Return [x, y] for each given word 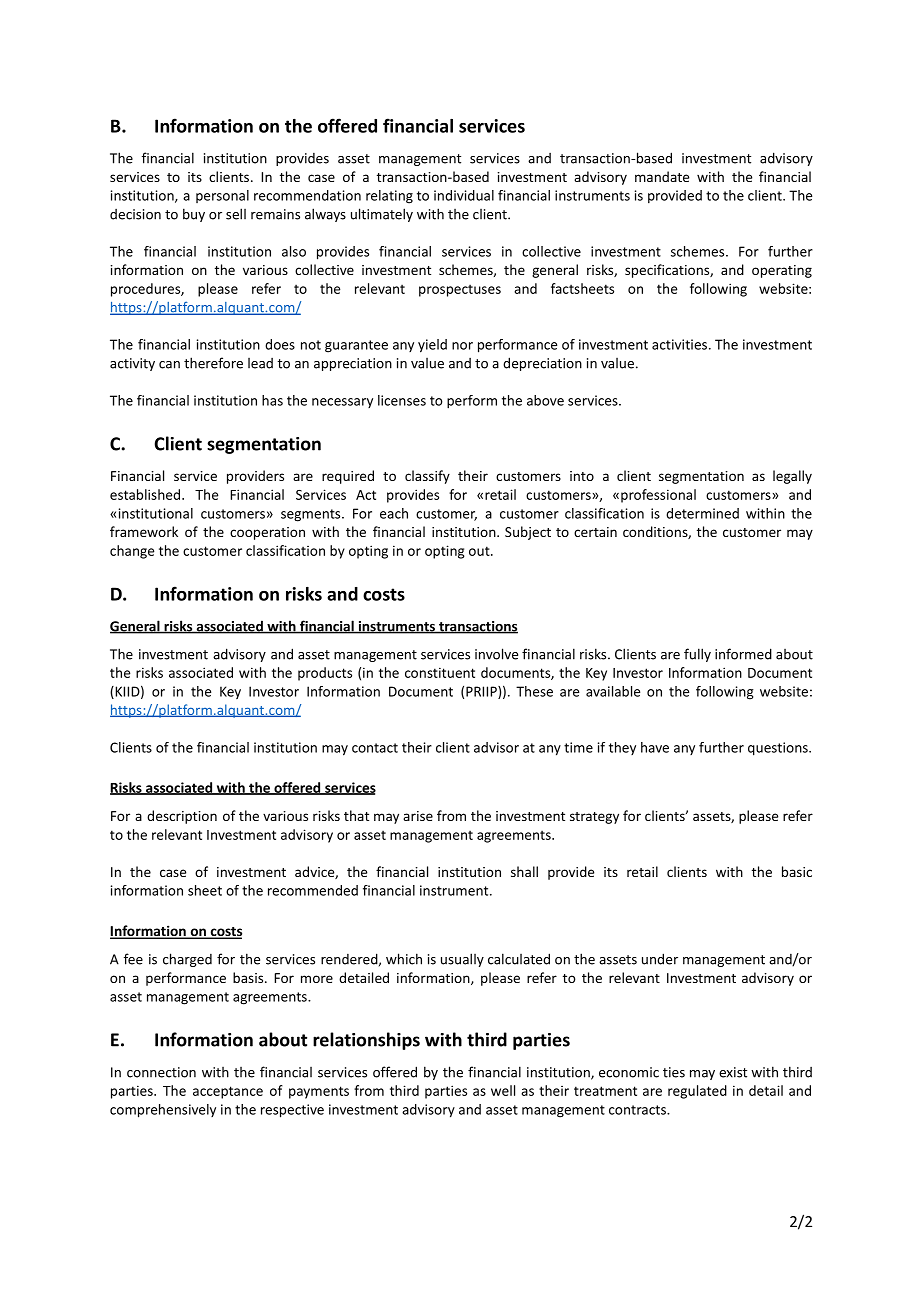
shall [524, 871]
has [272, 400]
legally [792, 477]
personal [222, 196]
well [503, 1090]
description [182, 817]
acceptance [228, 1092]
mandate [662, 176]
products [325, 674]
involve [496, 654]
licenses [402, 400]
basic [797, 871]
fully [697, 655]
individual [464, 195]
